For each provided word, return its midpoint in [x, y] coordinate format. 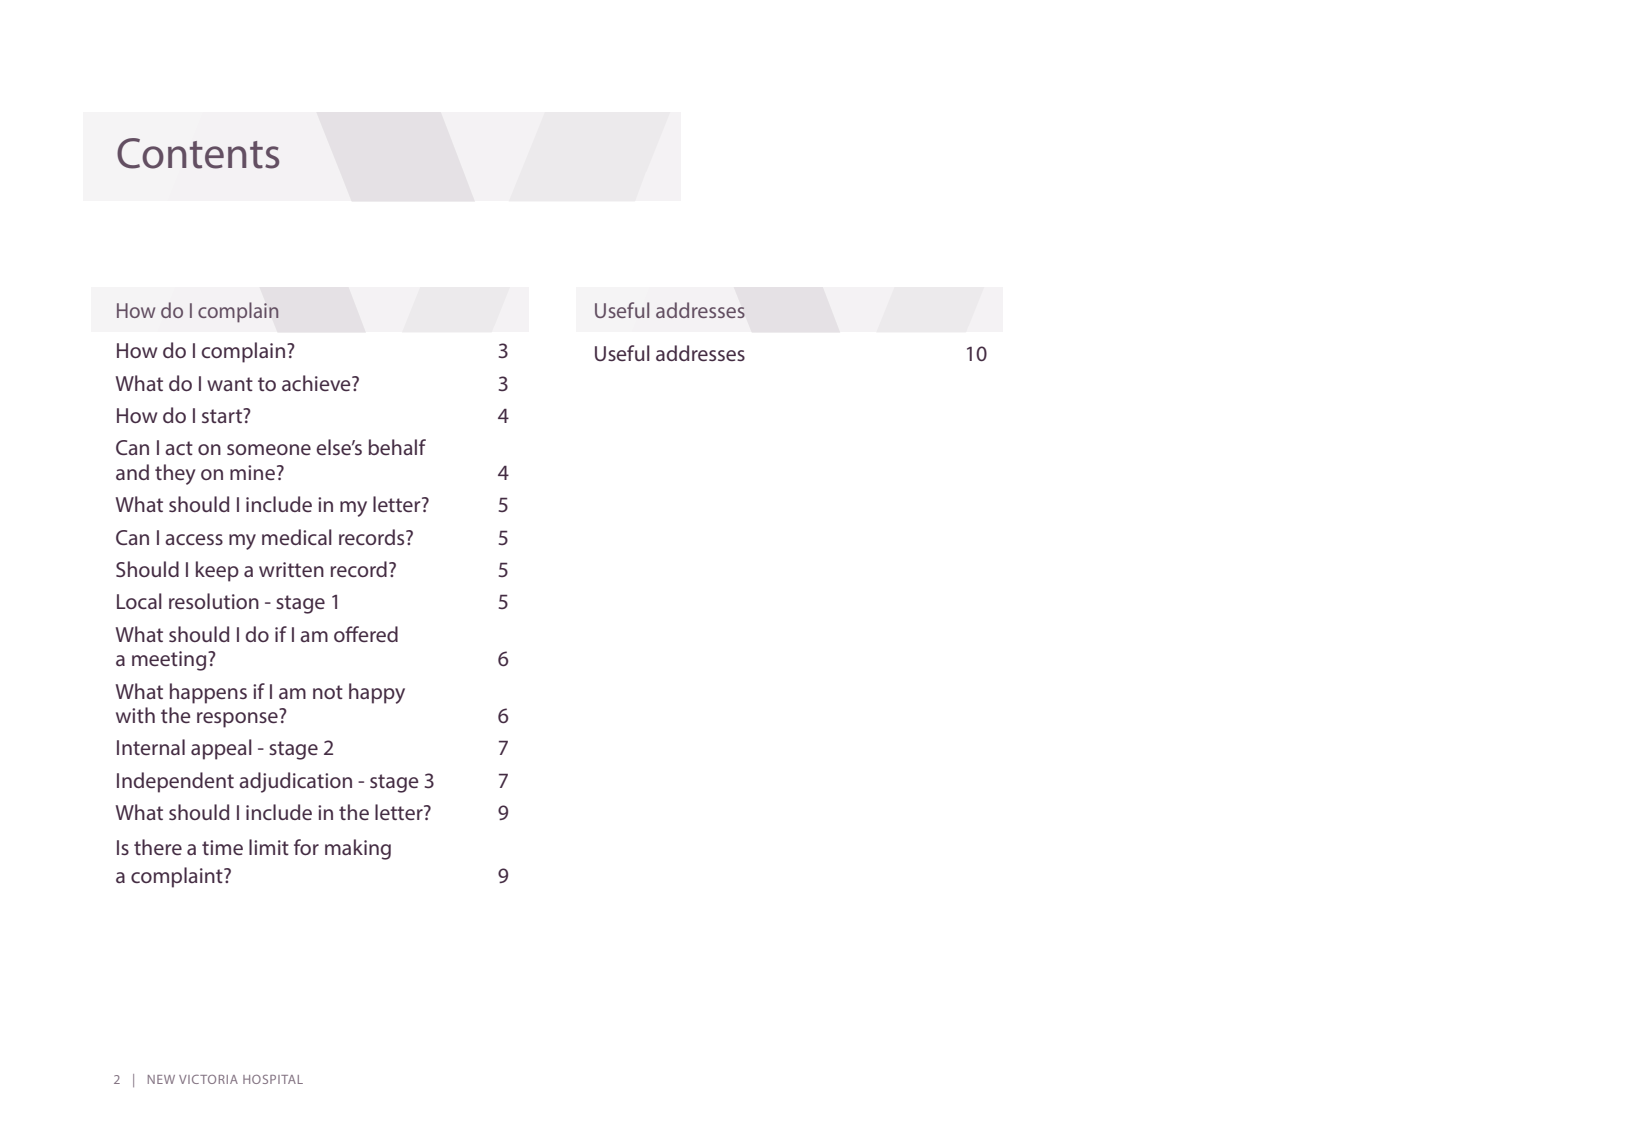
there [158, 847]
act [179, 448]
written [291, 569]
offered [366, 634]
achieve [317, 383]
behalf [397, 447]
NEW [161, 1079]
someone [269, 449]
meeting [170, 661]
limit [269, 847]
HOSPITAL [273, 1079]
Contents [198, 153]
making [358, 849]
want [230, 384]
